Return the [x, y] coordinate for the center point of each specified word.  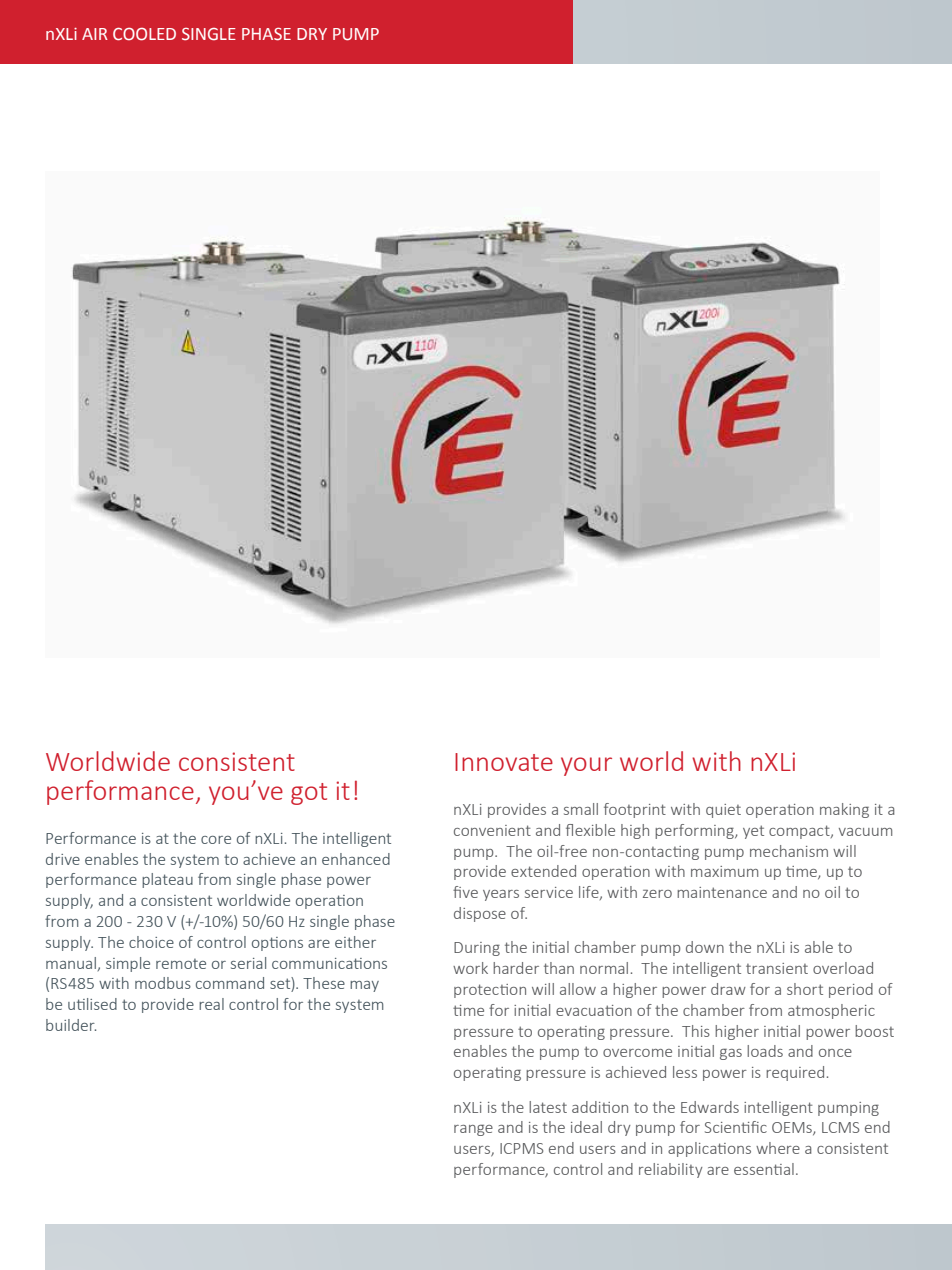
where [778, 1148]
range [473, 1130]
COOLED [144, 34]
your [586, 766]
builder [71, 1025]
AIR [95, 34]
